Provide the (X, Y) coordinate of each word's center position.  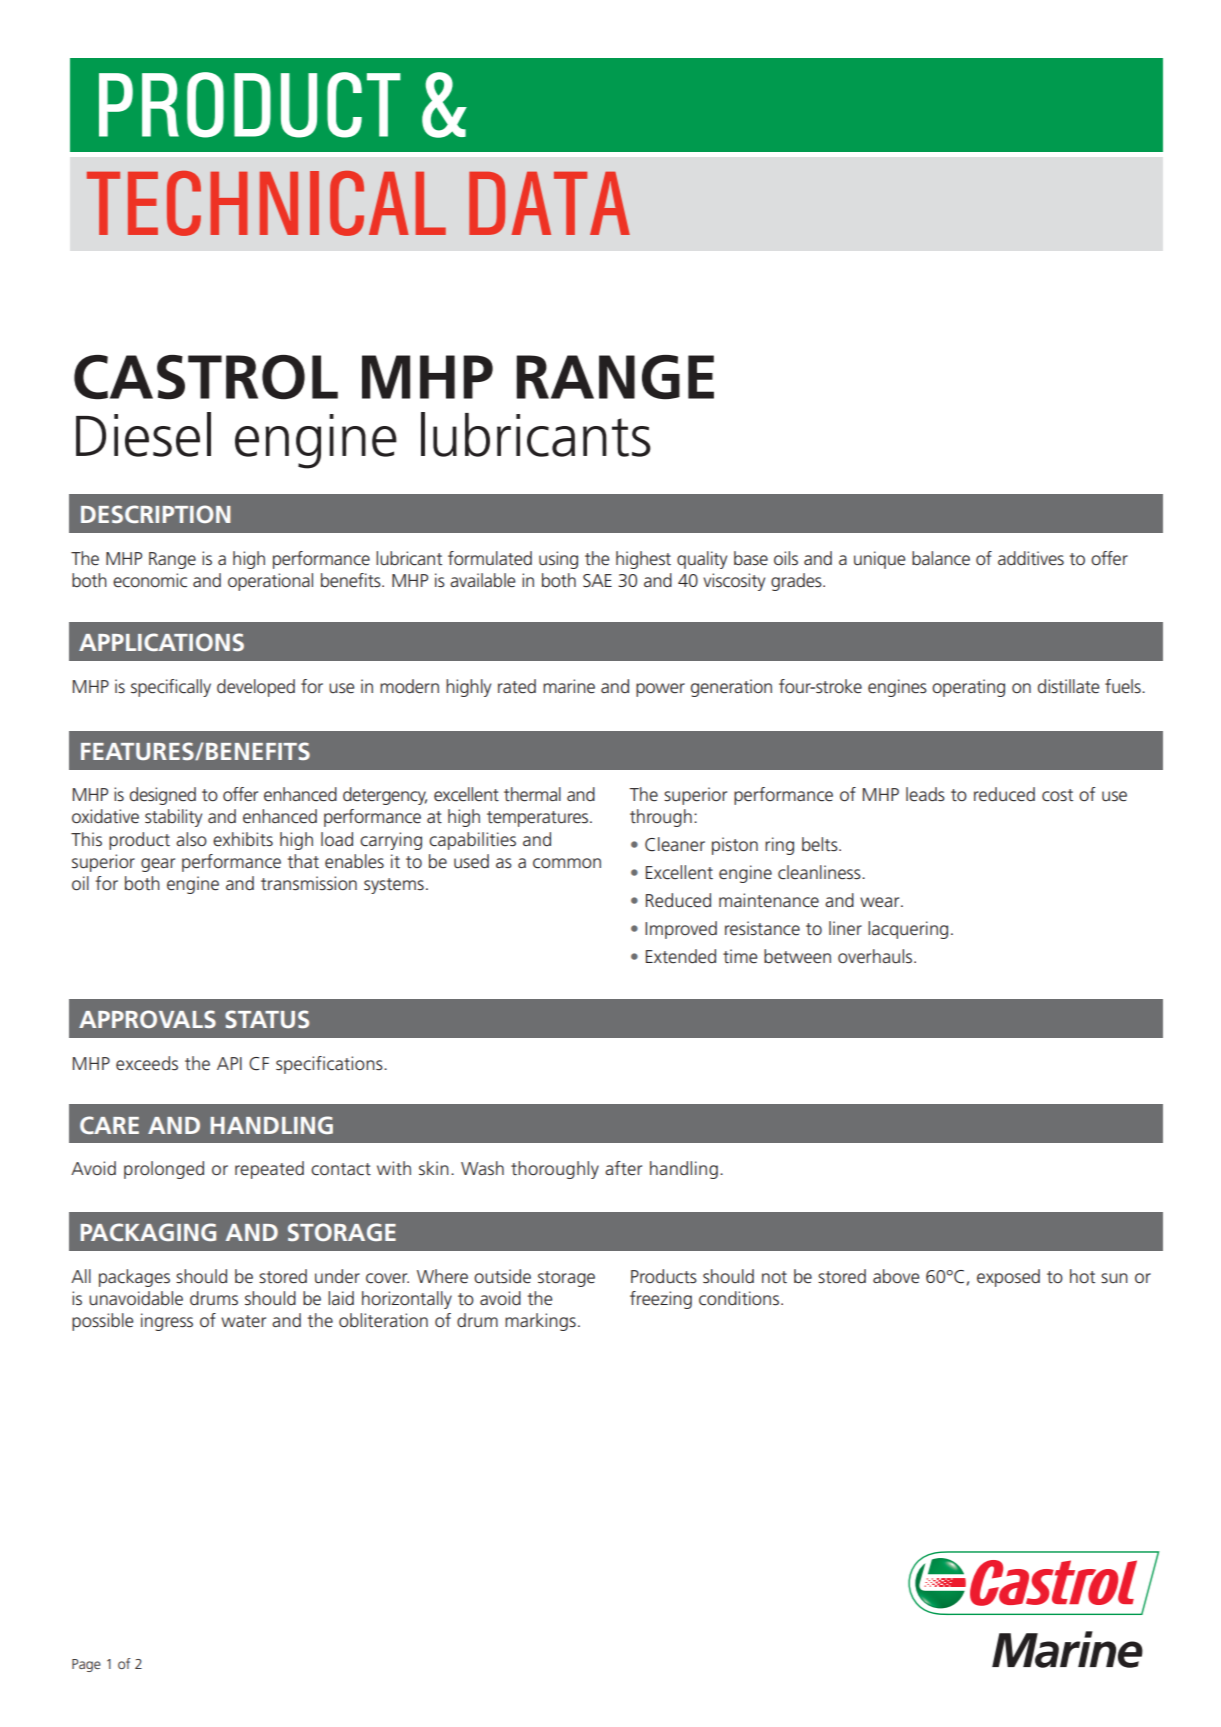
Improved (681, 930)
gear (158, 865)
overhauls (876, 956)
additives (1031, 558)
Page (86, 1665)
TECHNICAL (266, 203)
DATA (549, 203)
